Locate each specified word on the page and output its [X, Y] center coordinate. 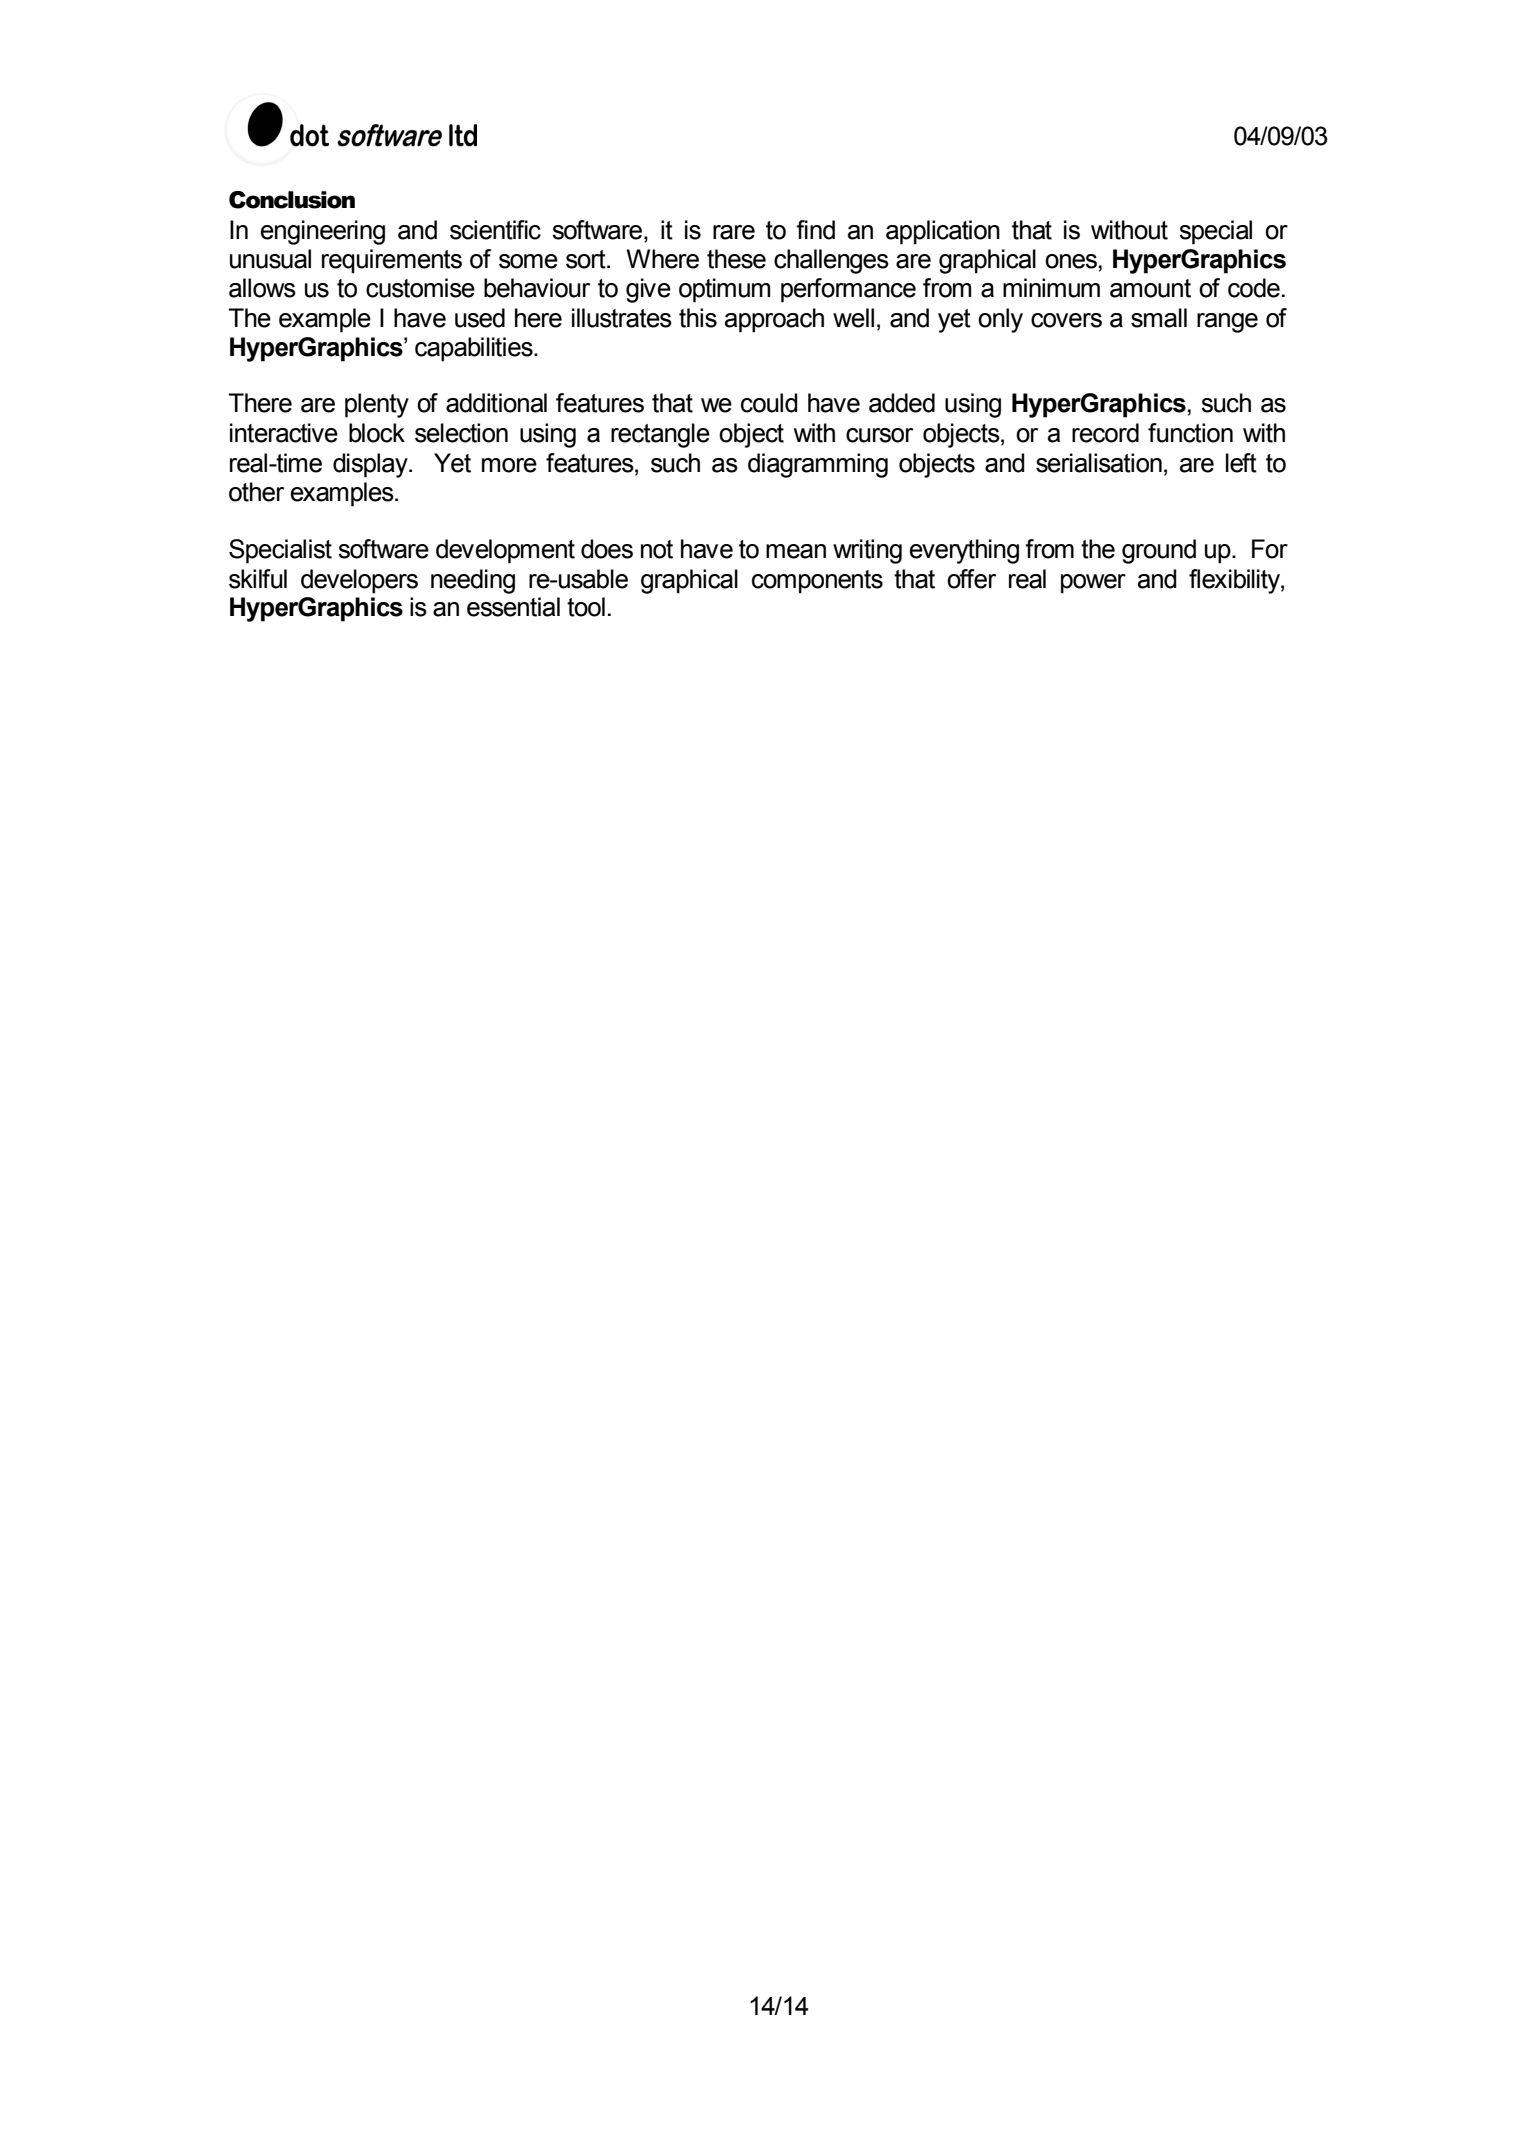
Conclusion [292, 200]
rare [734, 232]
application [943, 232]
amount [1150, 288]
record [1105, 433]
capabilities [475, 349]
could [769, 403]
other [256, 492]
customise [420, 288]
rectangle [660, 435]
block [377, 433]
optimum [724, 290]
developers [359, 581]
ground [1159, 551]
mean [796, 551]
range [1227, 323]
